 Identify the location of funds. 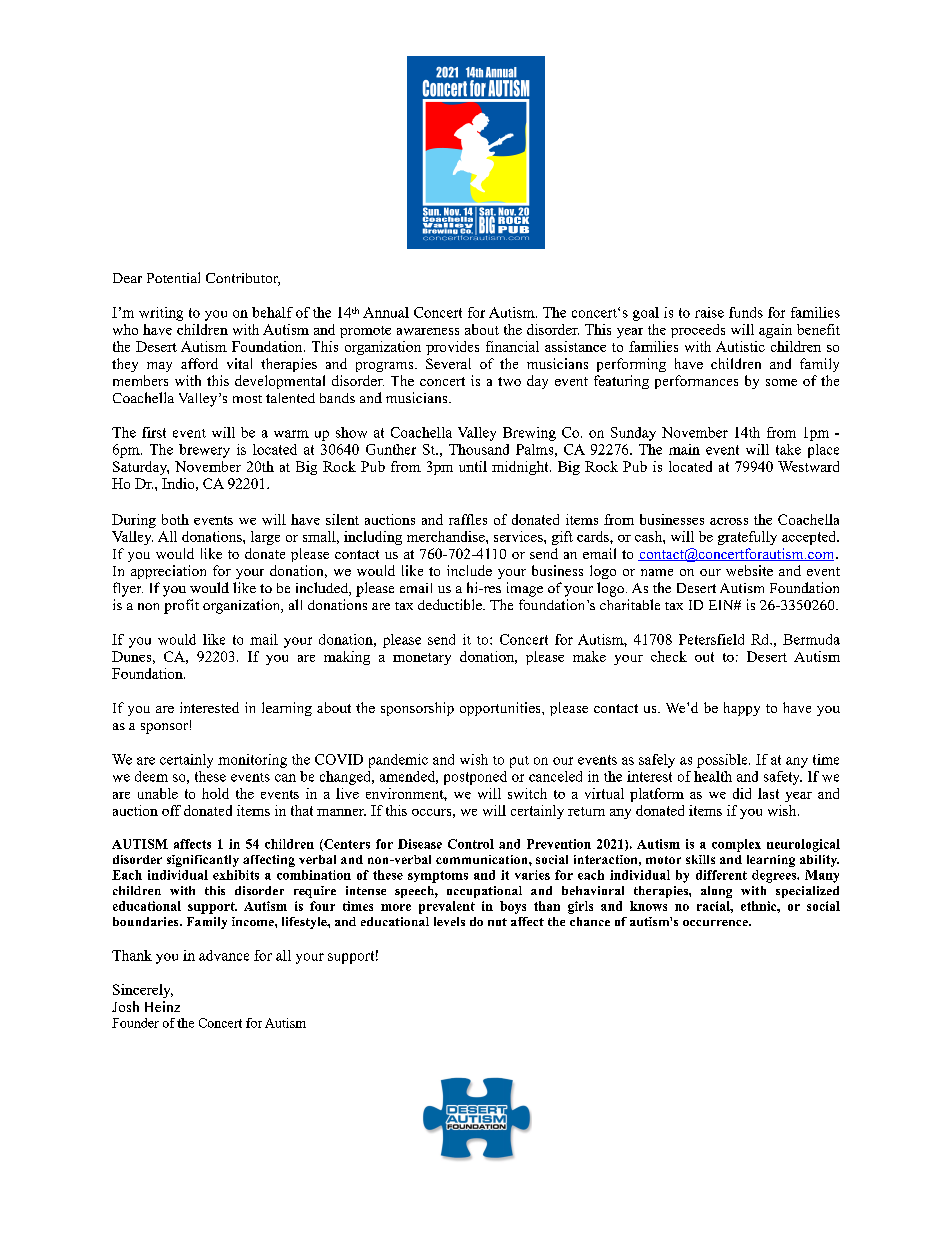
(746, 312).
